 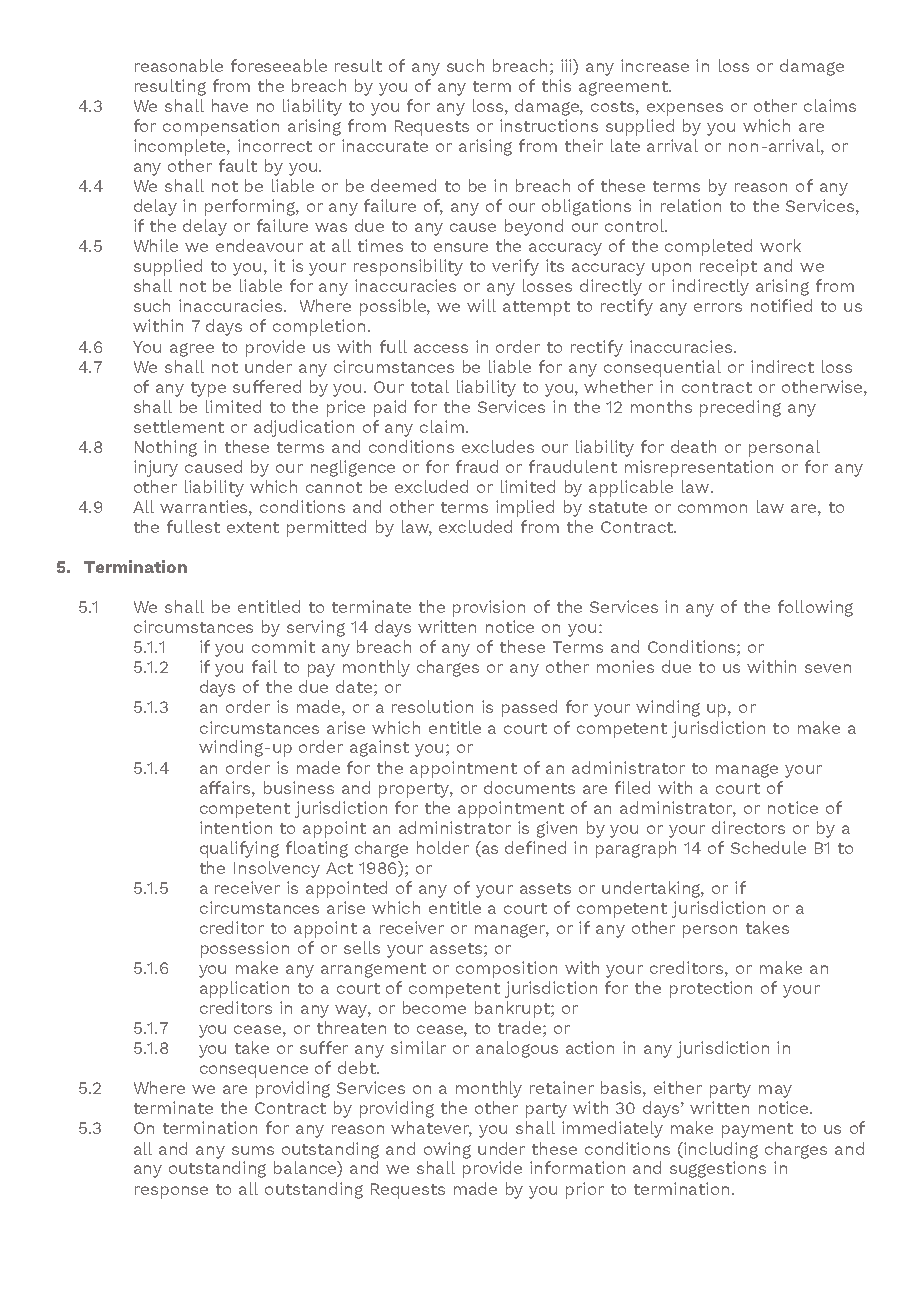 What do you see at coordinates (720, 1150) in the image?
I see `including` at bounding box center [720, 1150].
